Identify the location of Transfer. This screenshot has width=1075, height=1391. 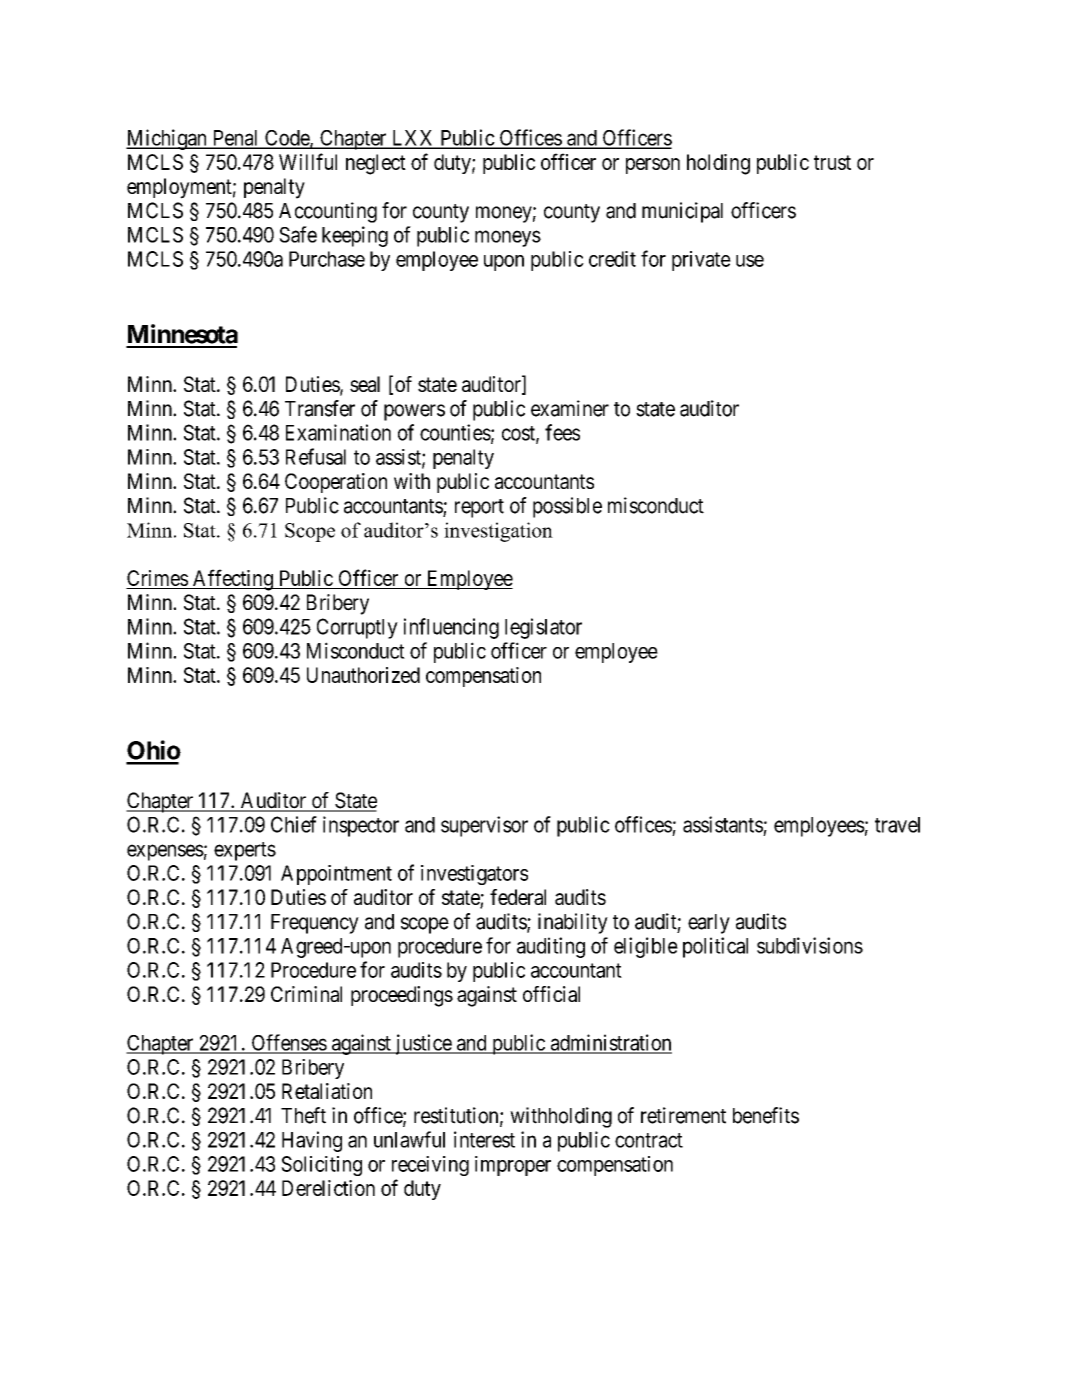
(320, 408).
